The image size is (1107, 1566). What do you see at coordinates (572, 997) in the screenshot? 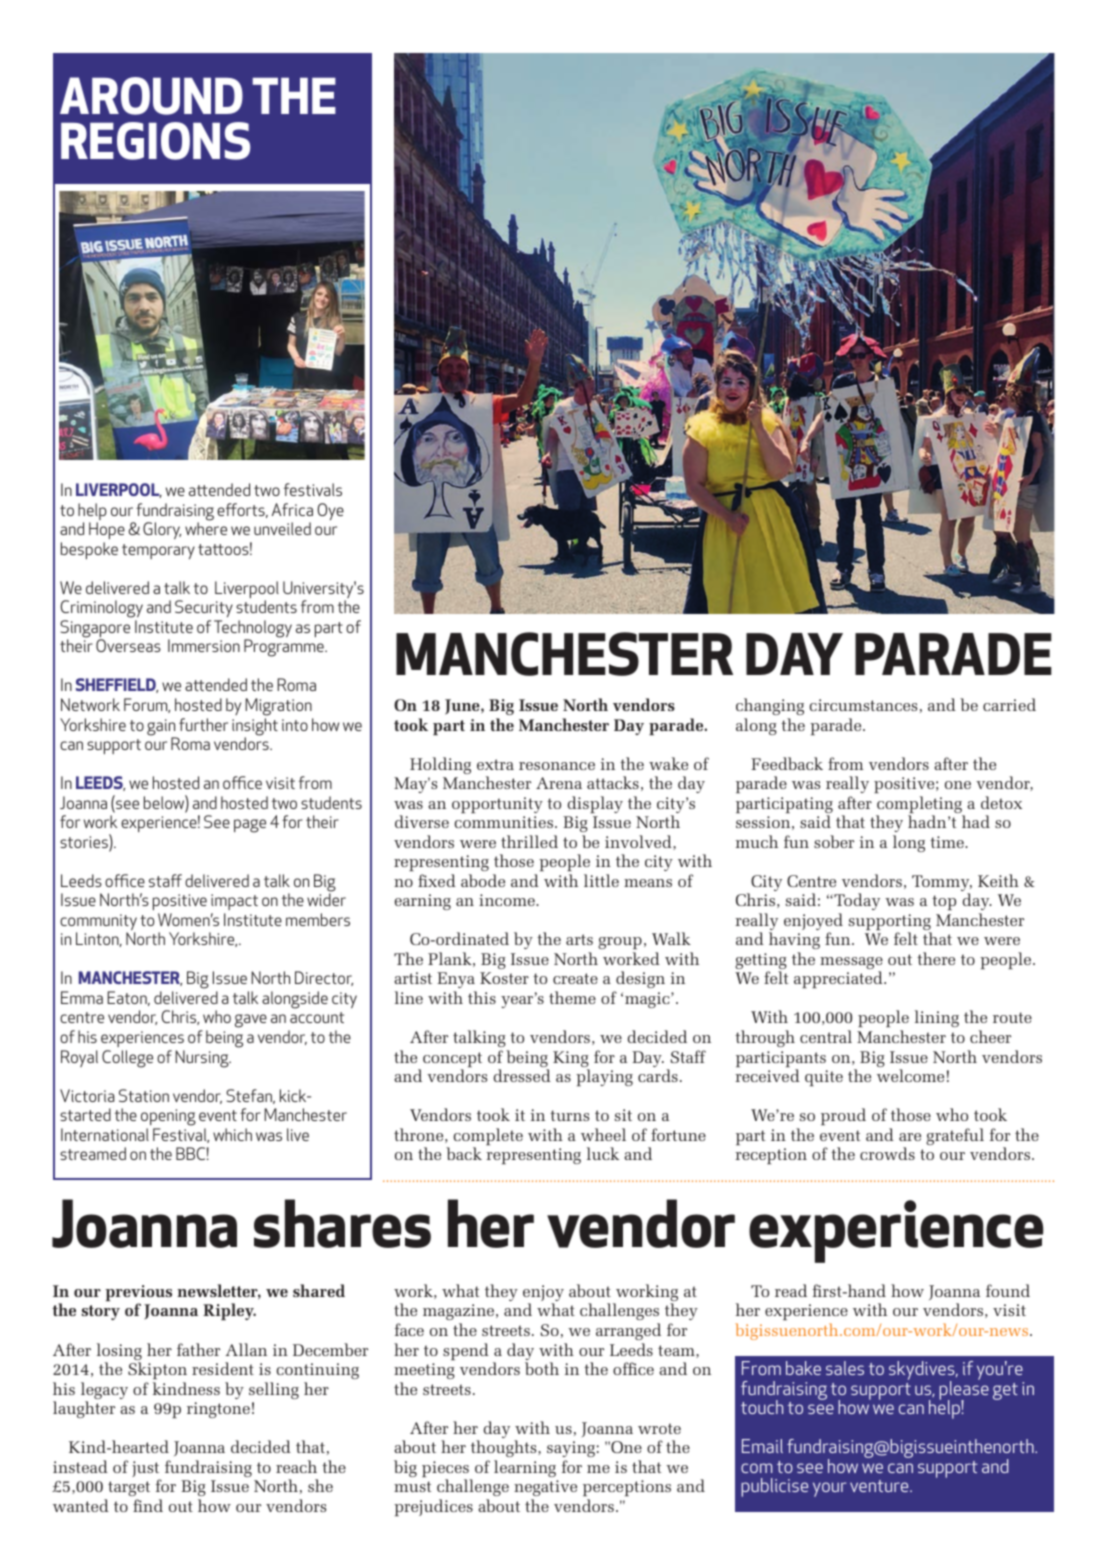
I see `theme` at bounding box center [572, 997].
